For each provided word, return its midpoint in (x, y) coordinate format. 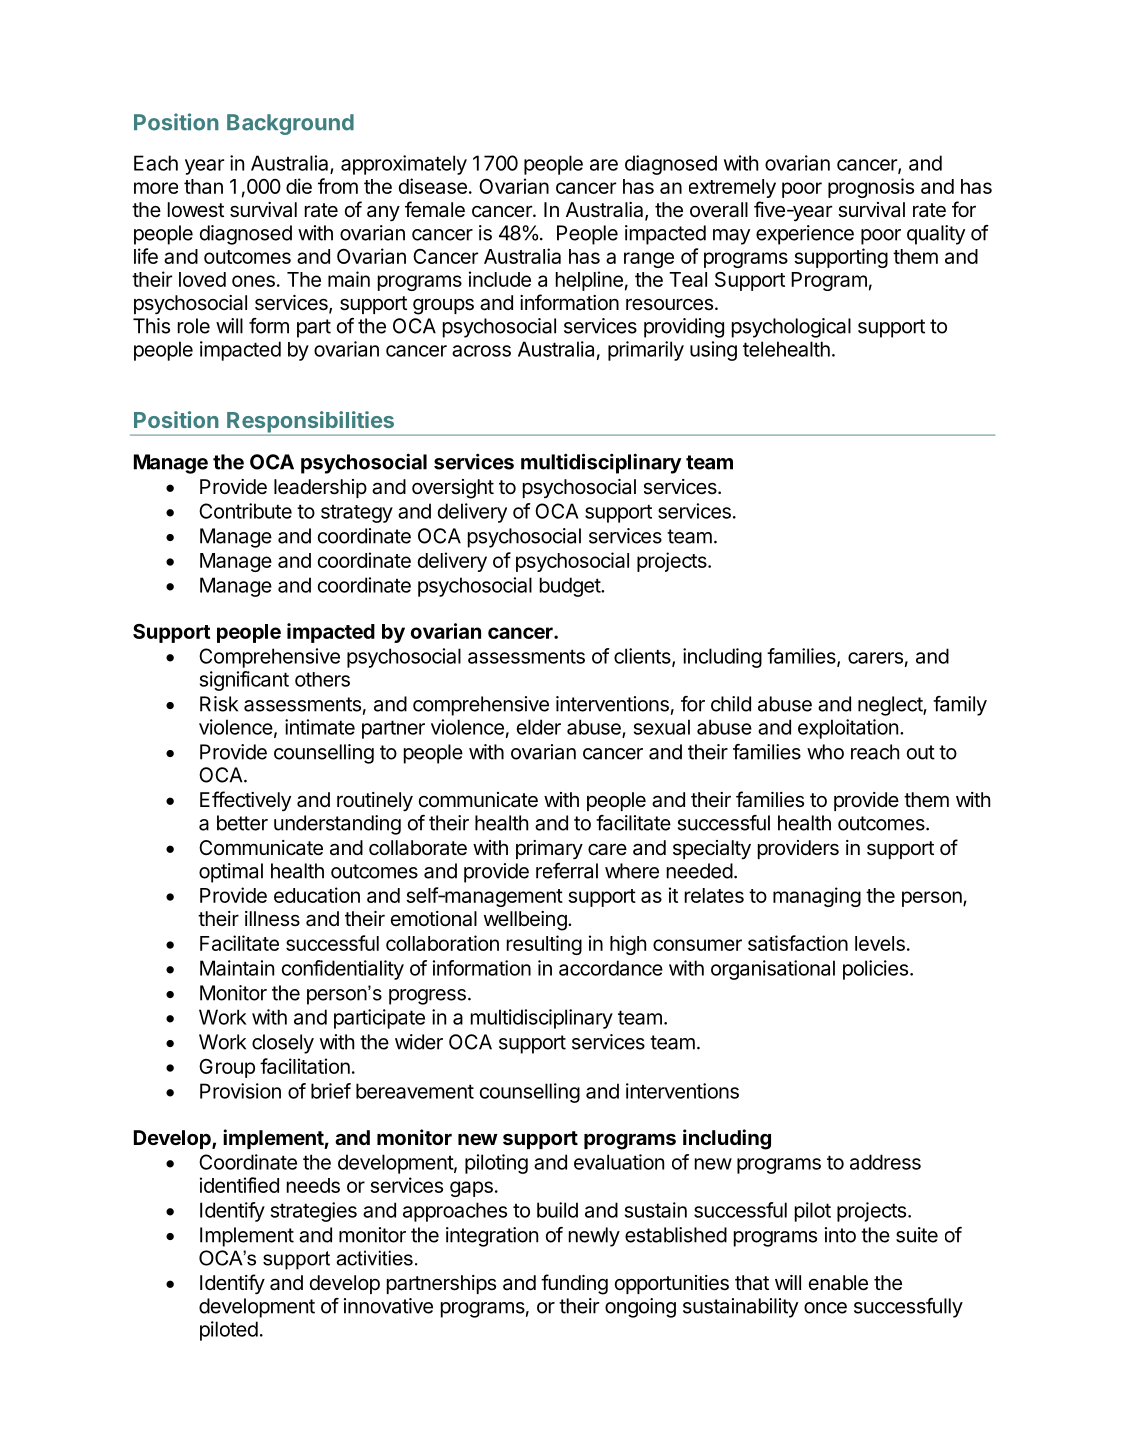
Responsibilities (310, 423)
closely (283, 1044)
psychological (791, 328)
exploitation (848, 729)
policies (875, 970)
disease (433, 186)
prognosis (871, 188)
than (203, 186)
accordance (611, 968)
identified (239, 1185)
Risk (219, 704)
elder (539, 727)
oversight (453, 489)
